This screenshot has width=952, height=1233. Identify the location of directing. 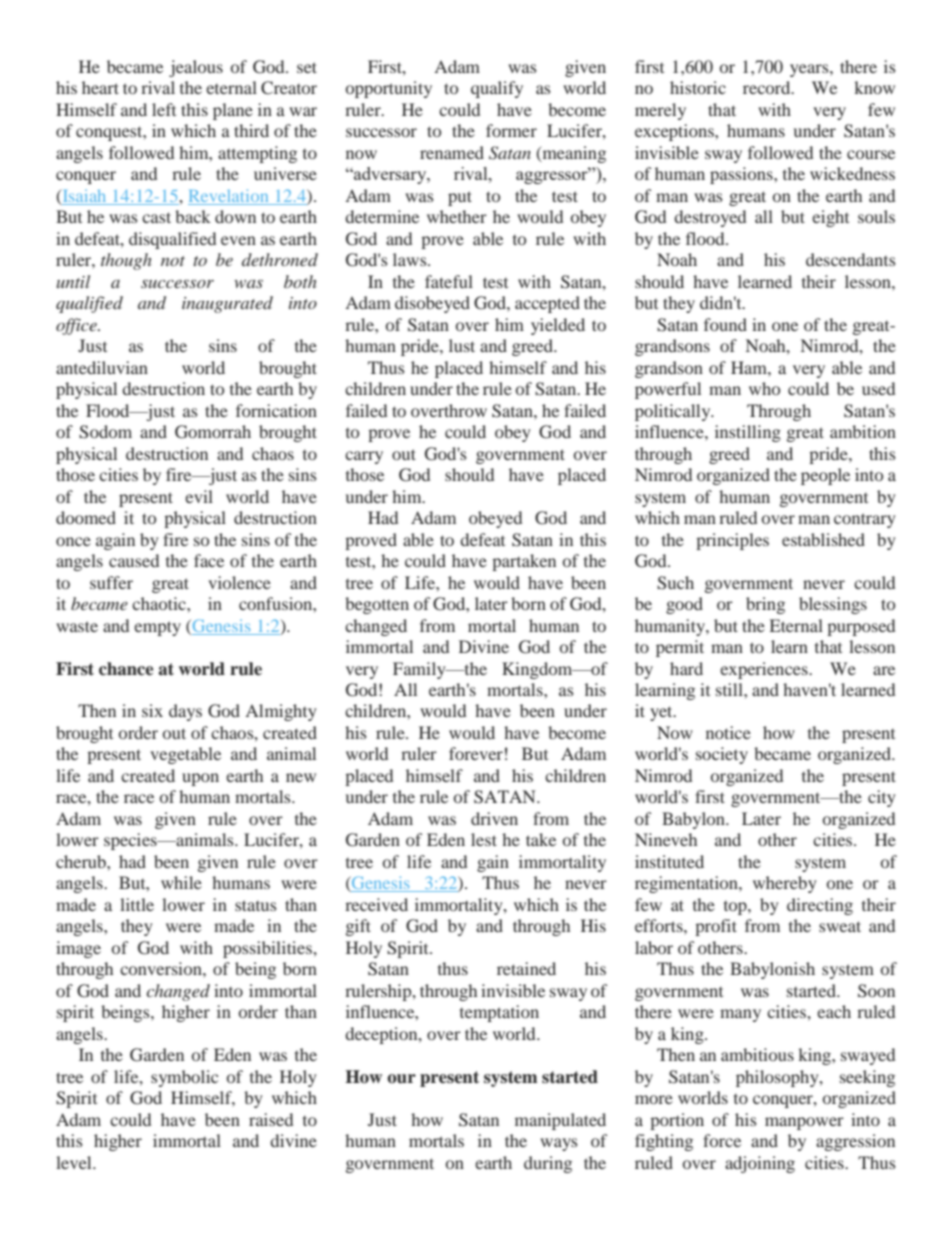
(820, 906).
